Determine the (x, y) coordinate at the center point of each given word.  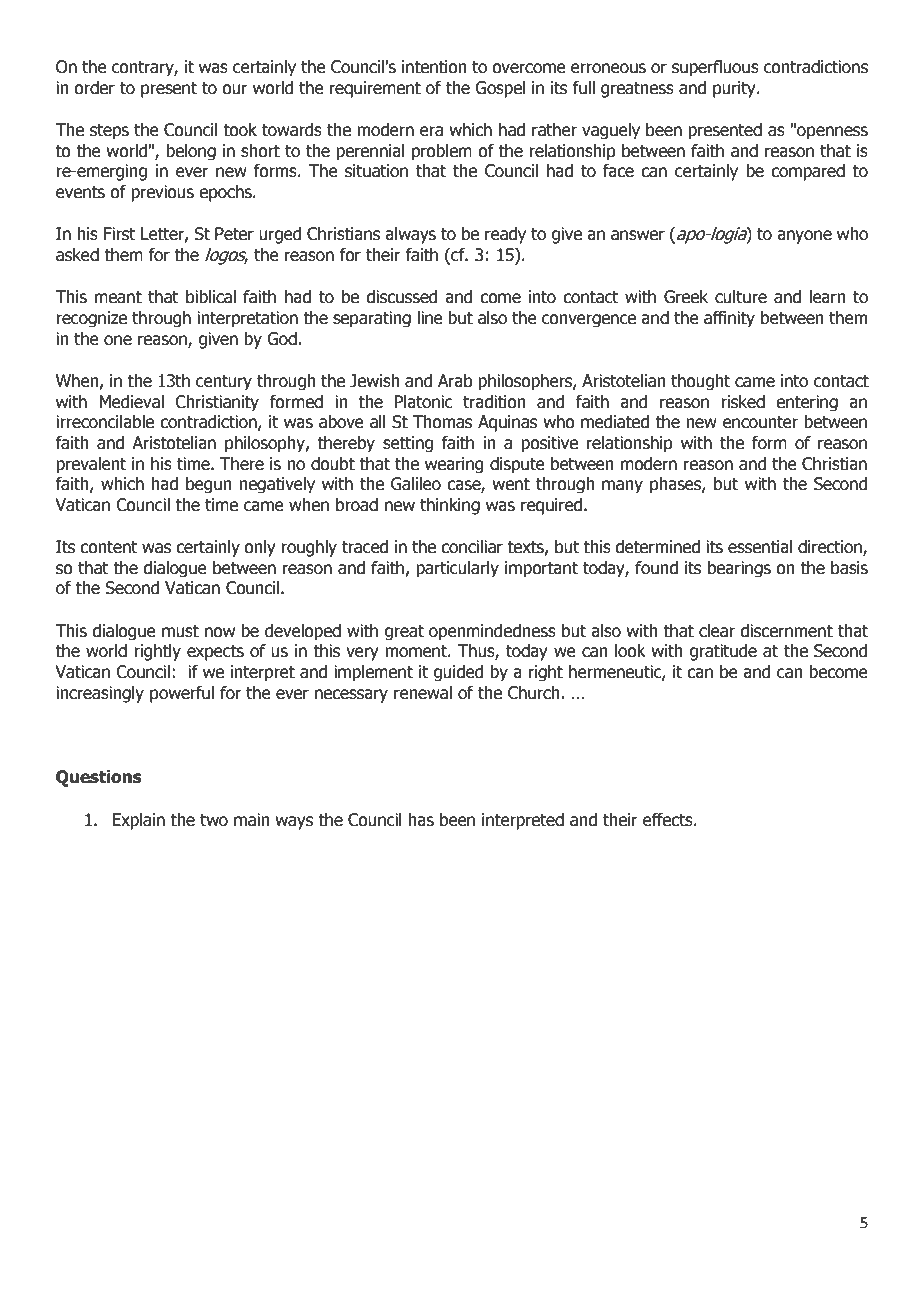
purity (735, 89)
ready (505, 235)
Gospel (500, 89)
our (235, 89)
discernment (786, 631)
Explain (138, 821)
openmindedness (492, 632)
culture (741, 297)
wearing (454, 465)
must (180, 631)
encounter (760, 422)
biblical (211, 297)
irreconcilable (105, 422)
